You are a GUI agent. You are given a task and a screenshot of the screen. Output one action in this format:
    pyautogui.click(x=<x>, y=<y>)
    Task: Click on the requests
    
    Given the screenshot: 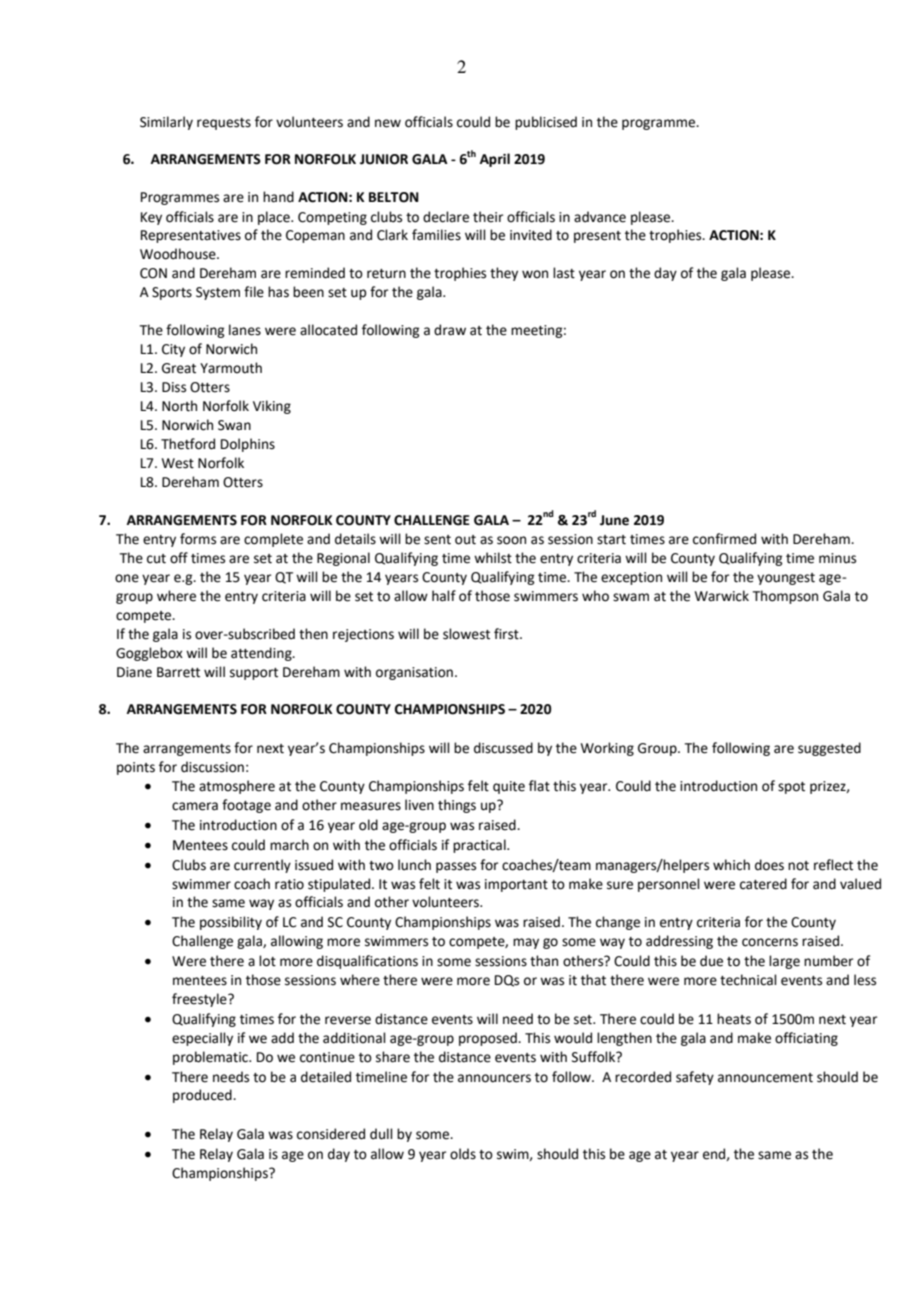 What is the action you would take?
    pyautogui.click(x=224, y=124)
